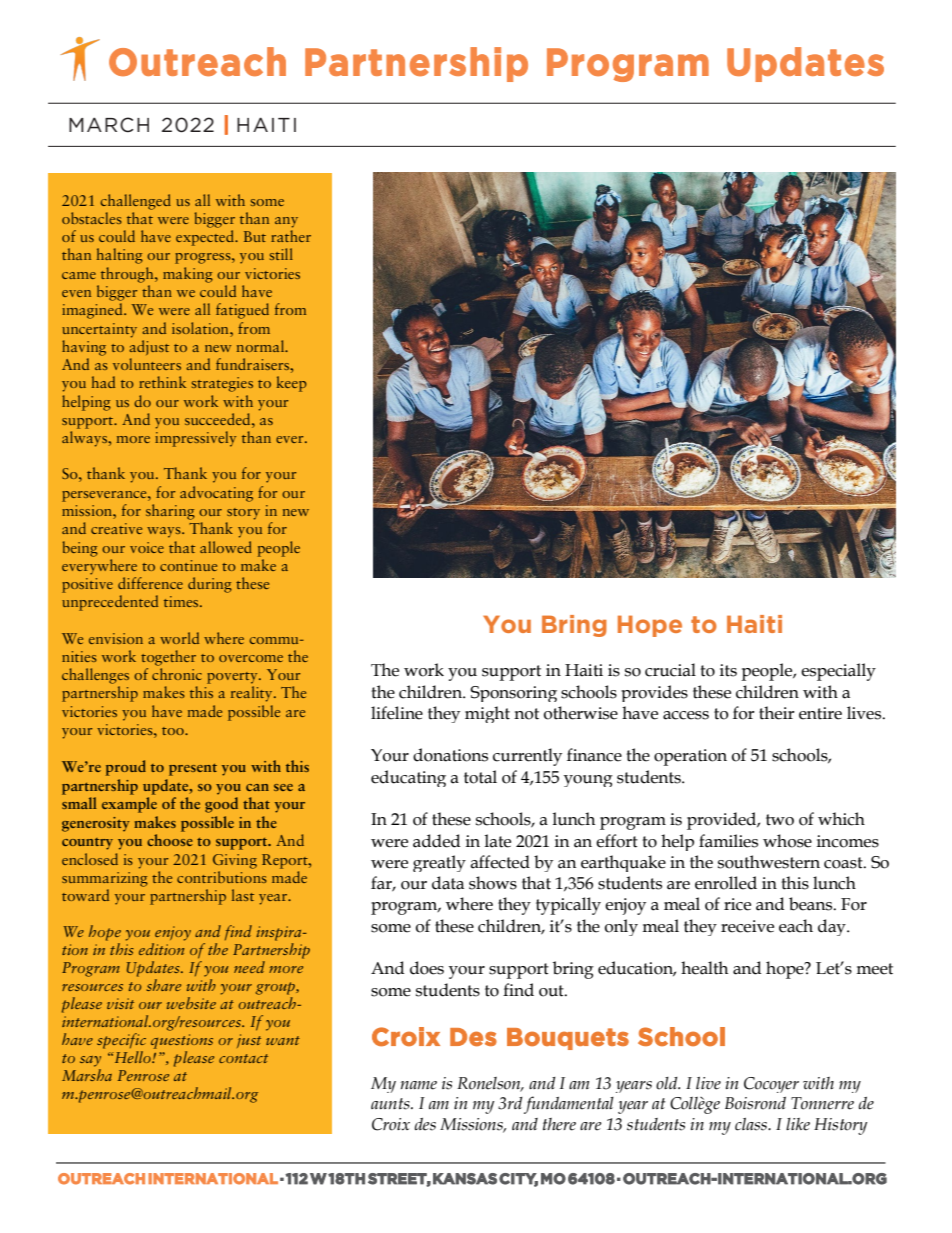 The image size is (952, 1233). What do you see at coordinates (291, 236) in the document?
I see `rather` at bounding box center [291, 236].
